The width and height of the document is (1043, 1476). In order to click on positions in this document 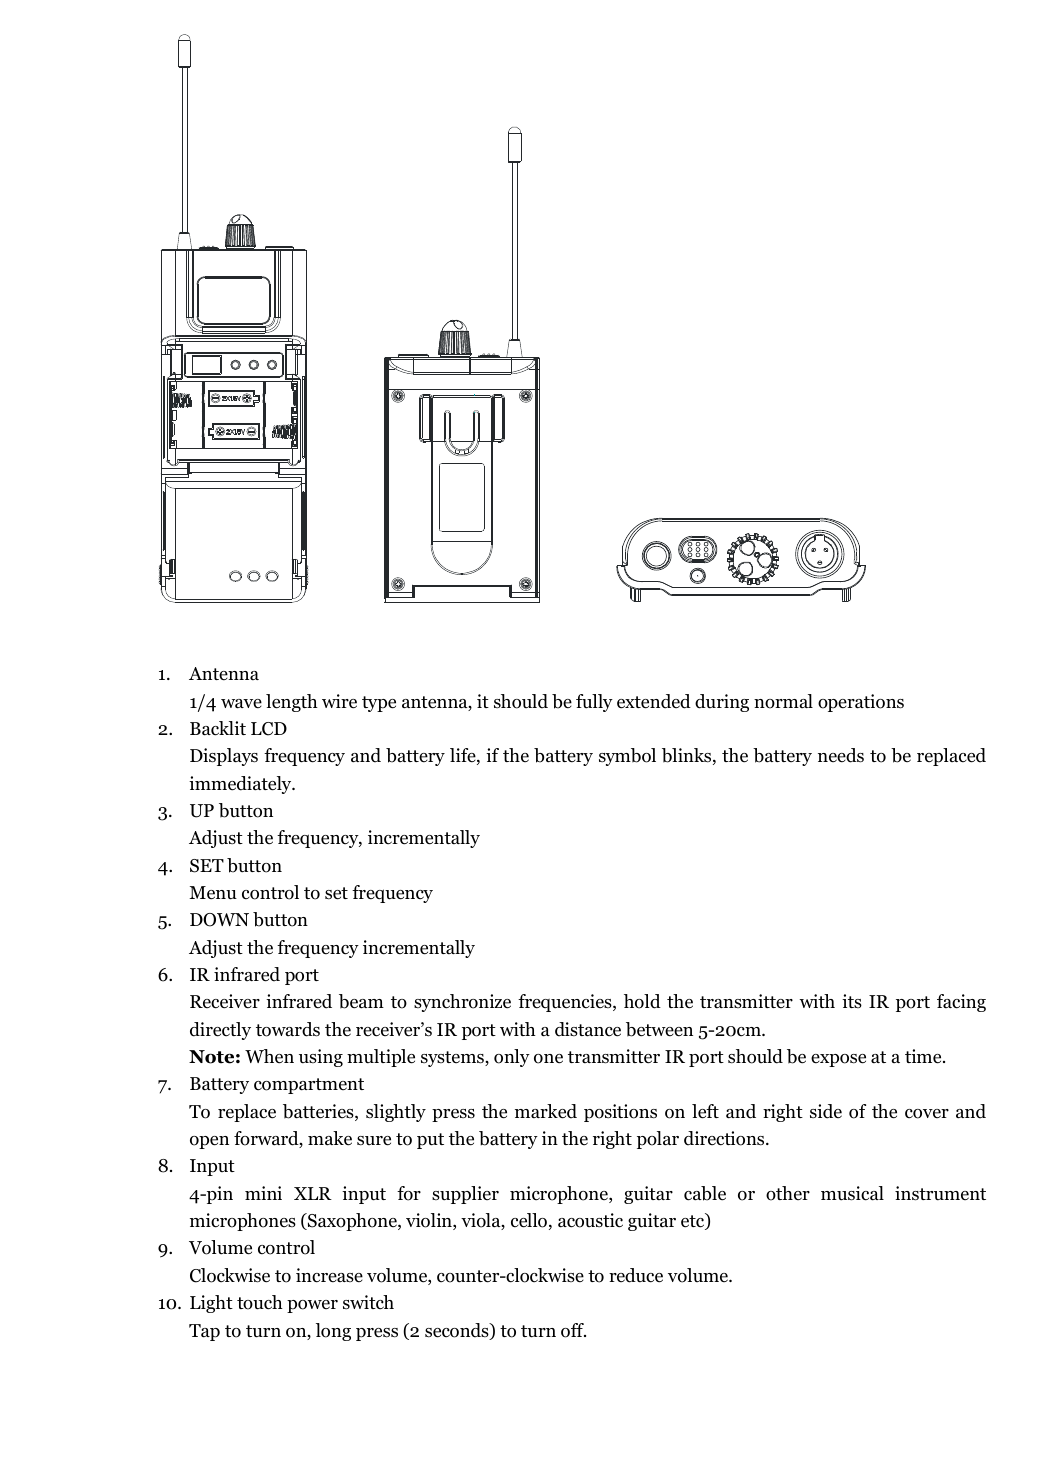, I will do `click(620, 1113)`.
